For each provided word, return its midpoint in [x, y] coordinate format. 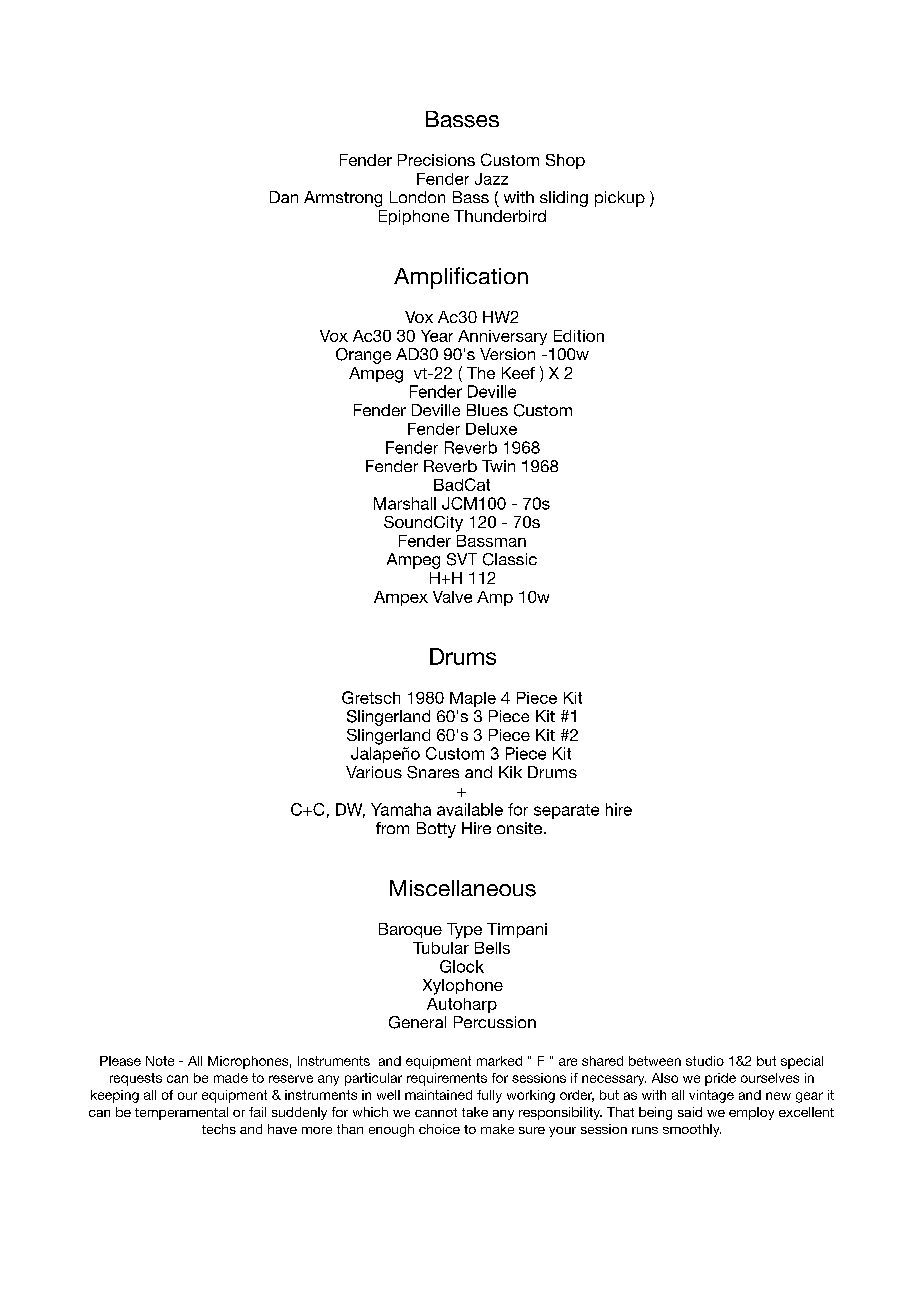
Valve [452, 597]
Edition [579, 336]
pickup [620, 199]
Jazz [491, 179]
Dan [284, 197]
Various [374, 772]
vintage [711, 1096]
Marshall [405, 503]
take [475, 1112]
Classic [510, 559]
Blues [487, 410]
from [392, 828]
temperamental [181, 1113]
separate [566, 811]
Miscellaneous [463, 888]
